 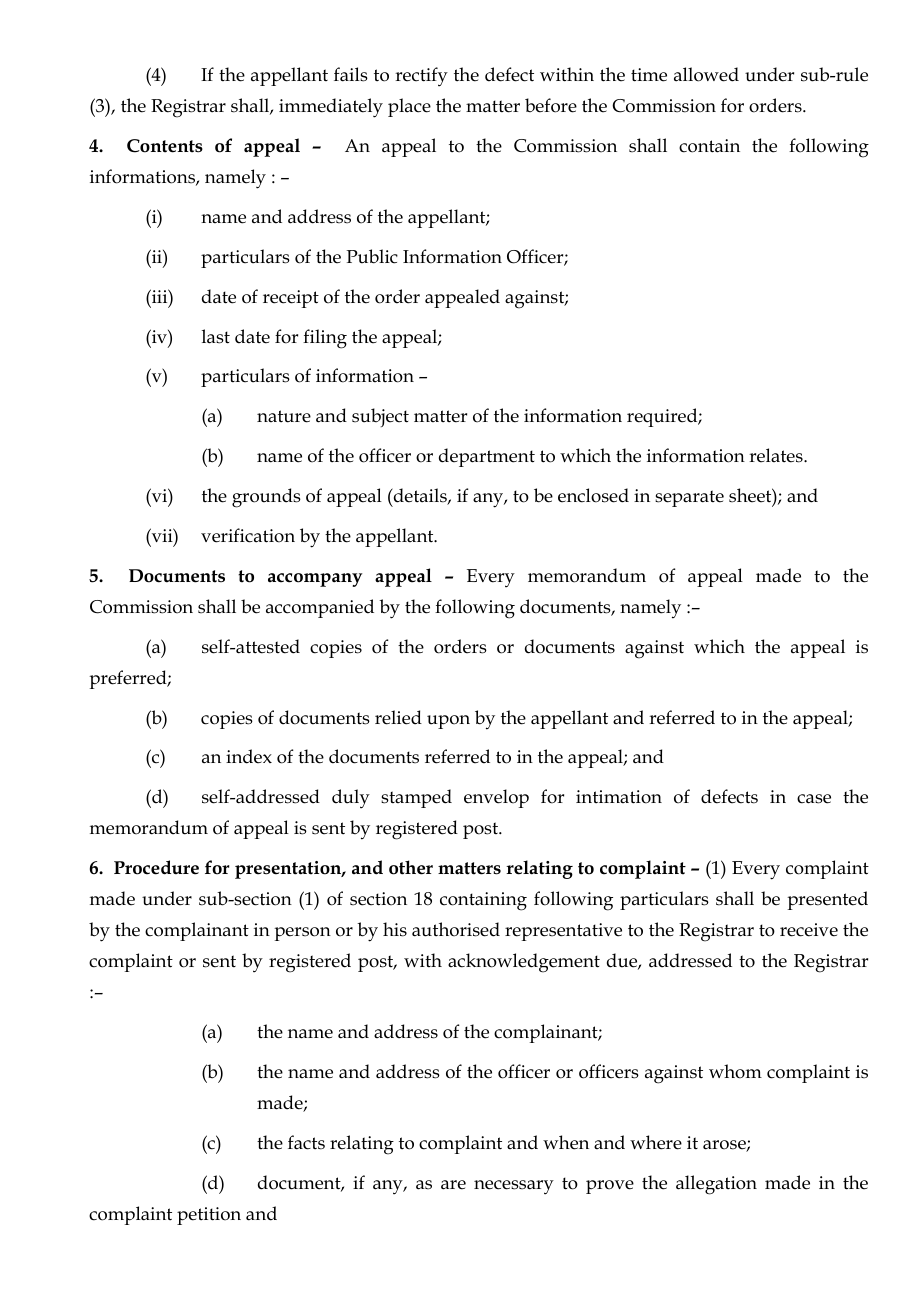 What do you see at coordinates (209, 1216) in the screenshot?
I see `petition` at bounding box center [209, 1216].
